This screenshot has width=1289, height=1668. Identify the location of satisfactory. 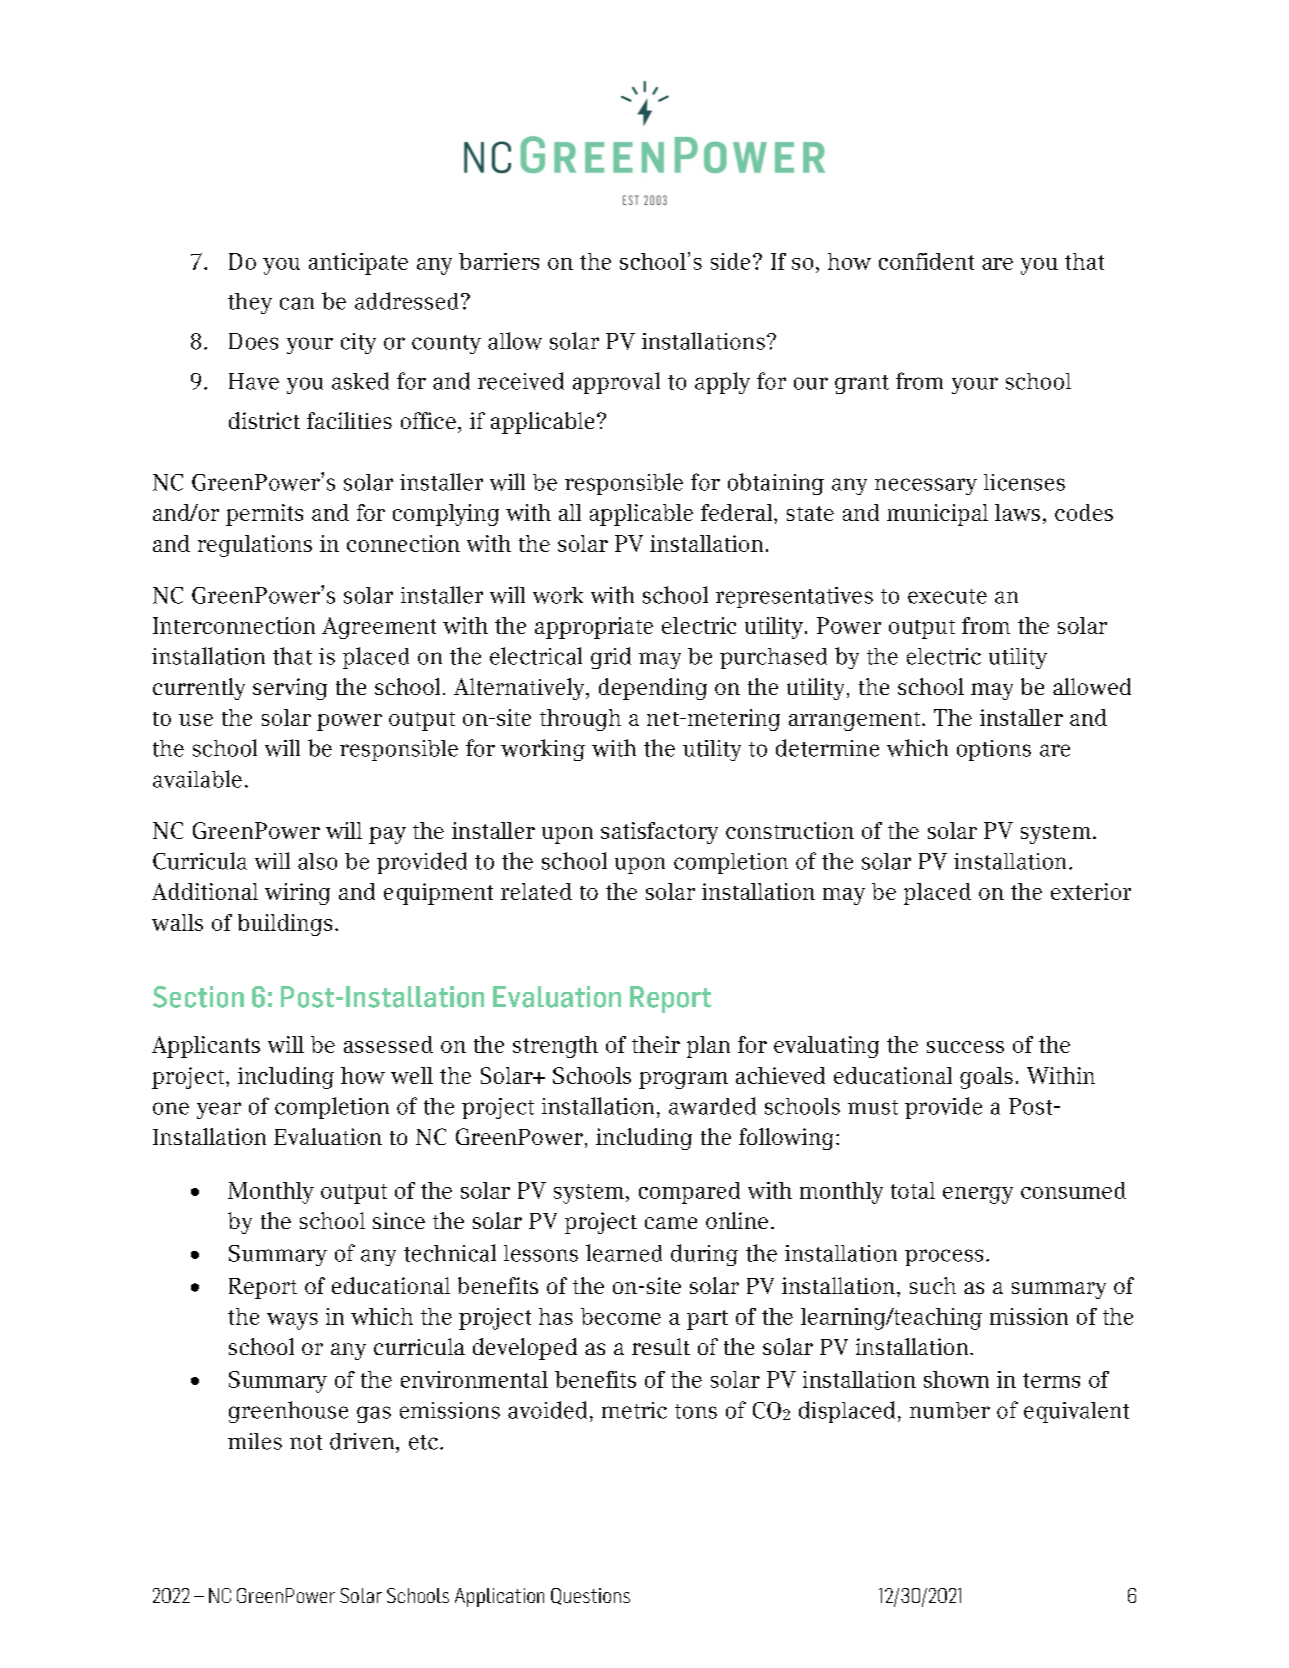
(659, 833).
